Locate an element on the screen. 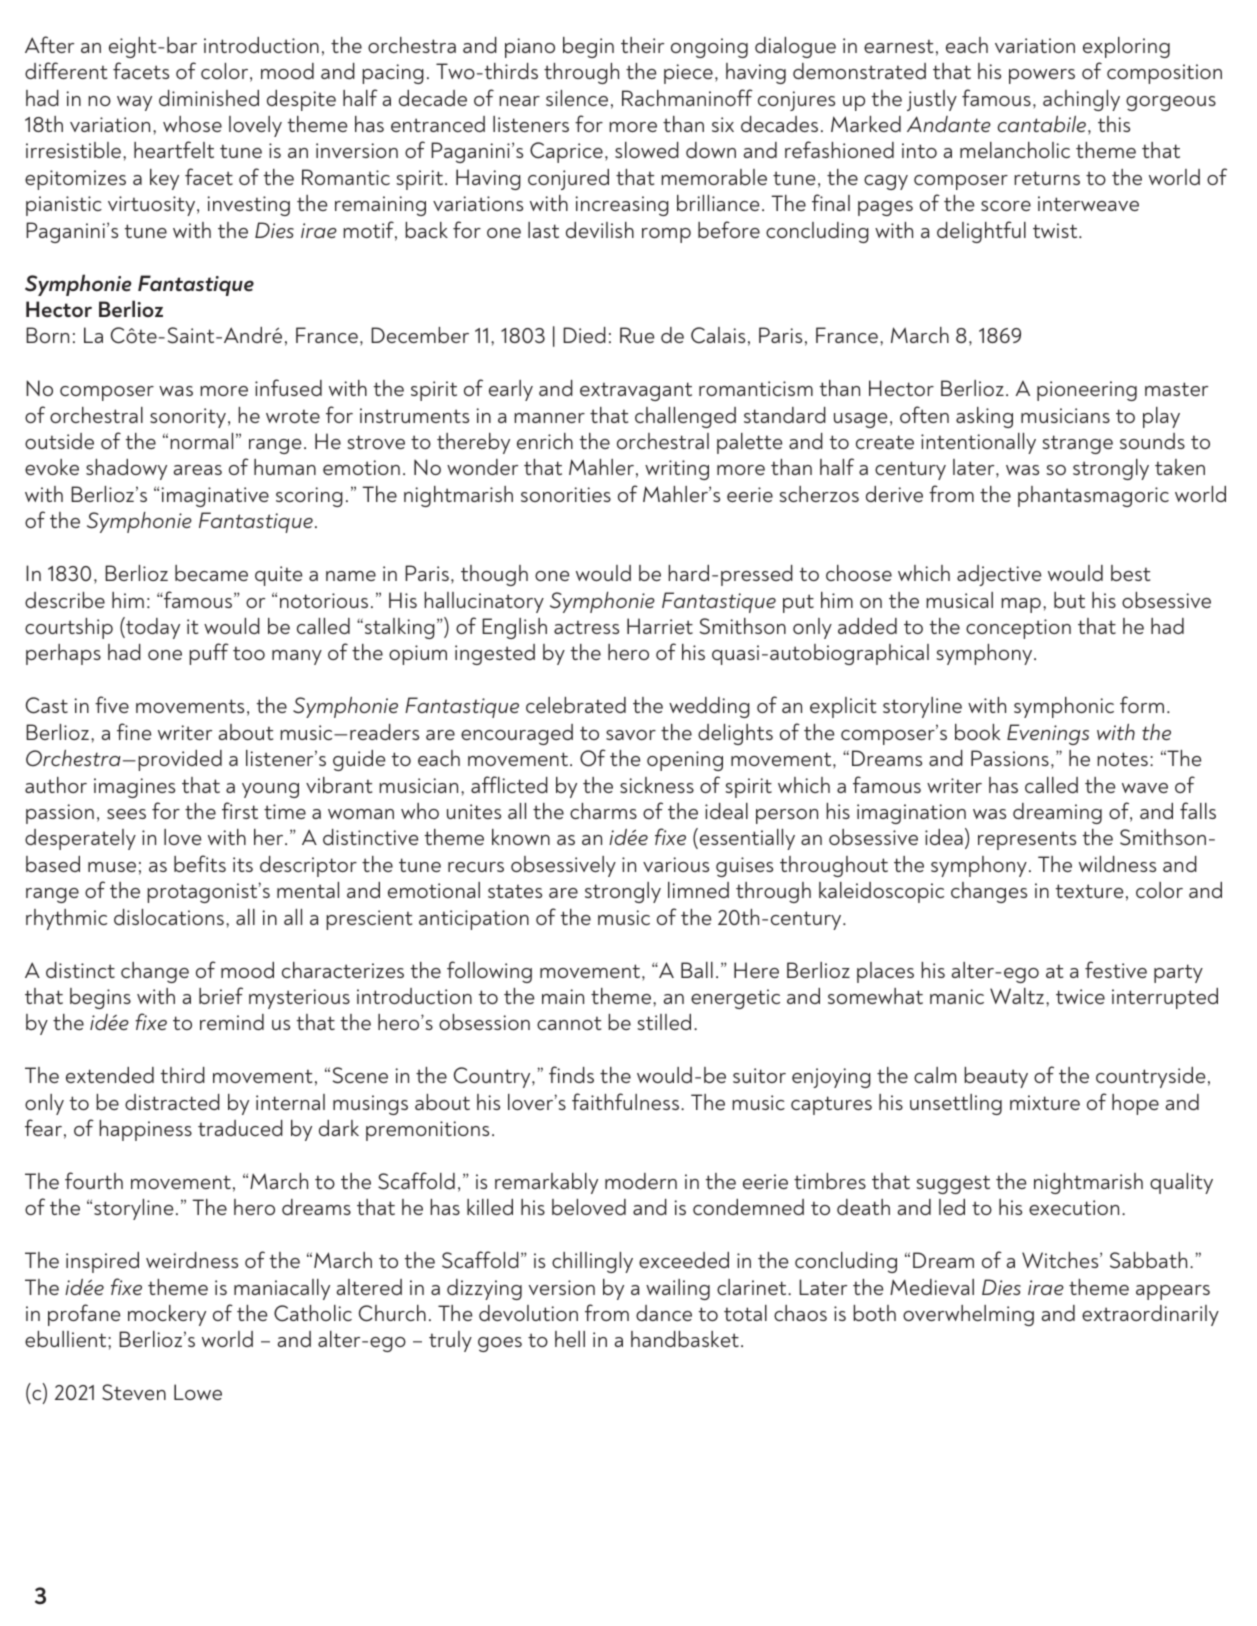 This screenshot has height=1626, width=1257. texture is located at coordinates (1089, 891).
